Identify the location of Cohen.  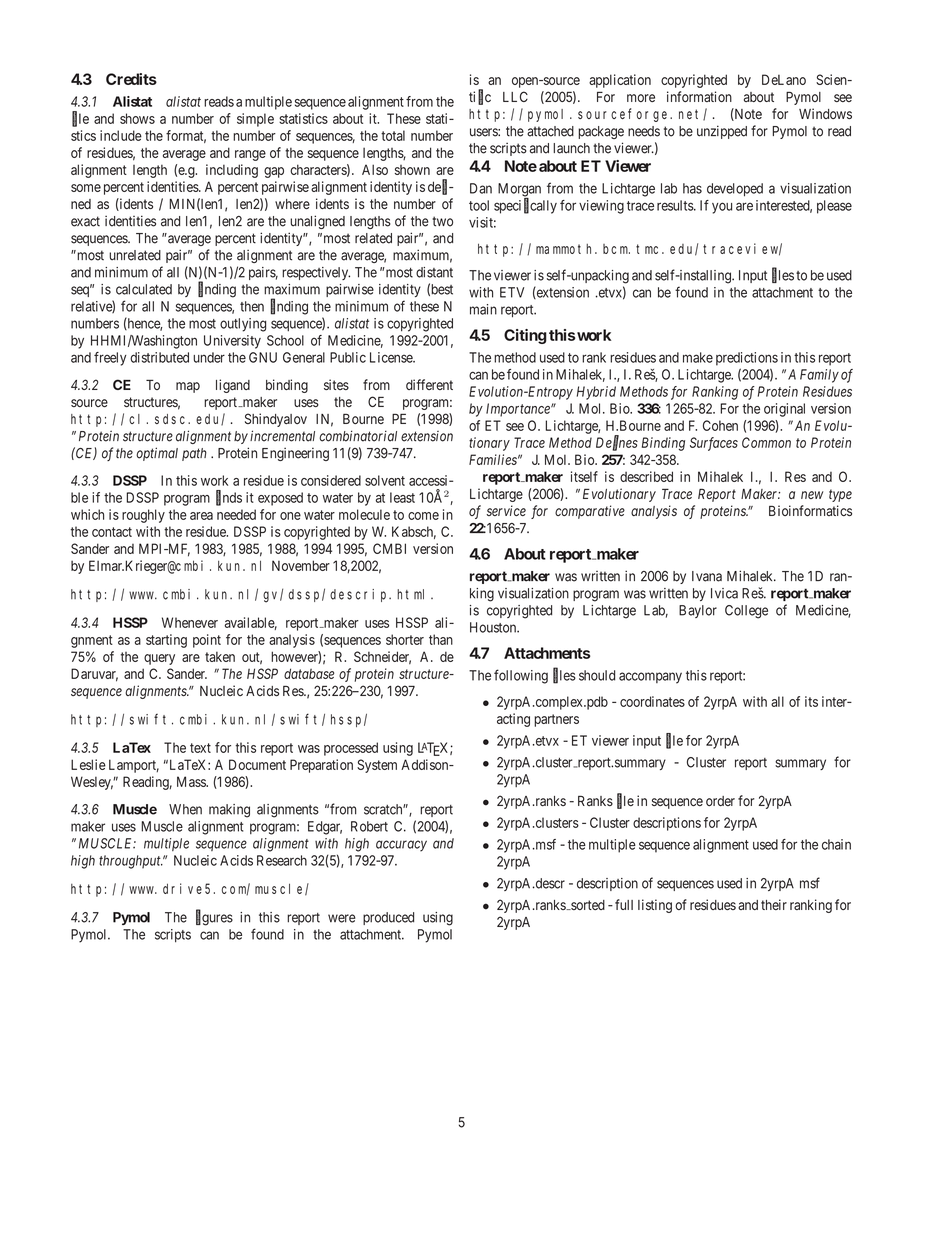
(720, 425).
